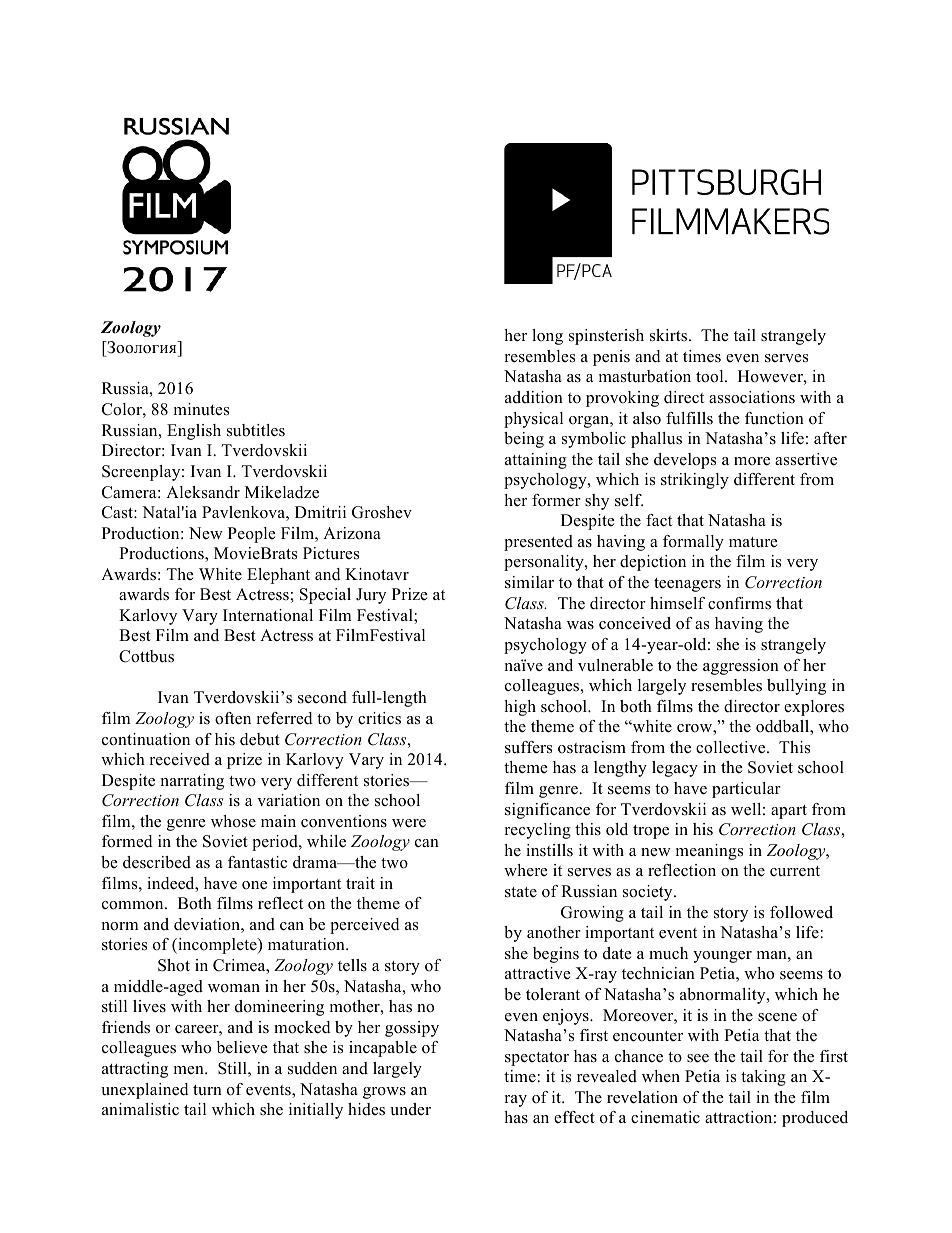 This screenshot has height=1233, width=952. Describe the element at coordinates (252, 535) in the screenshot. I see `People` at that location.
